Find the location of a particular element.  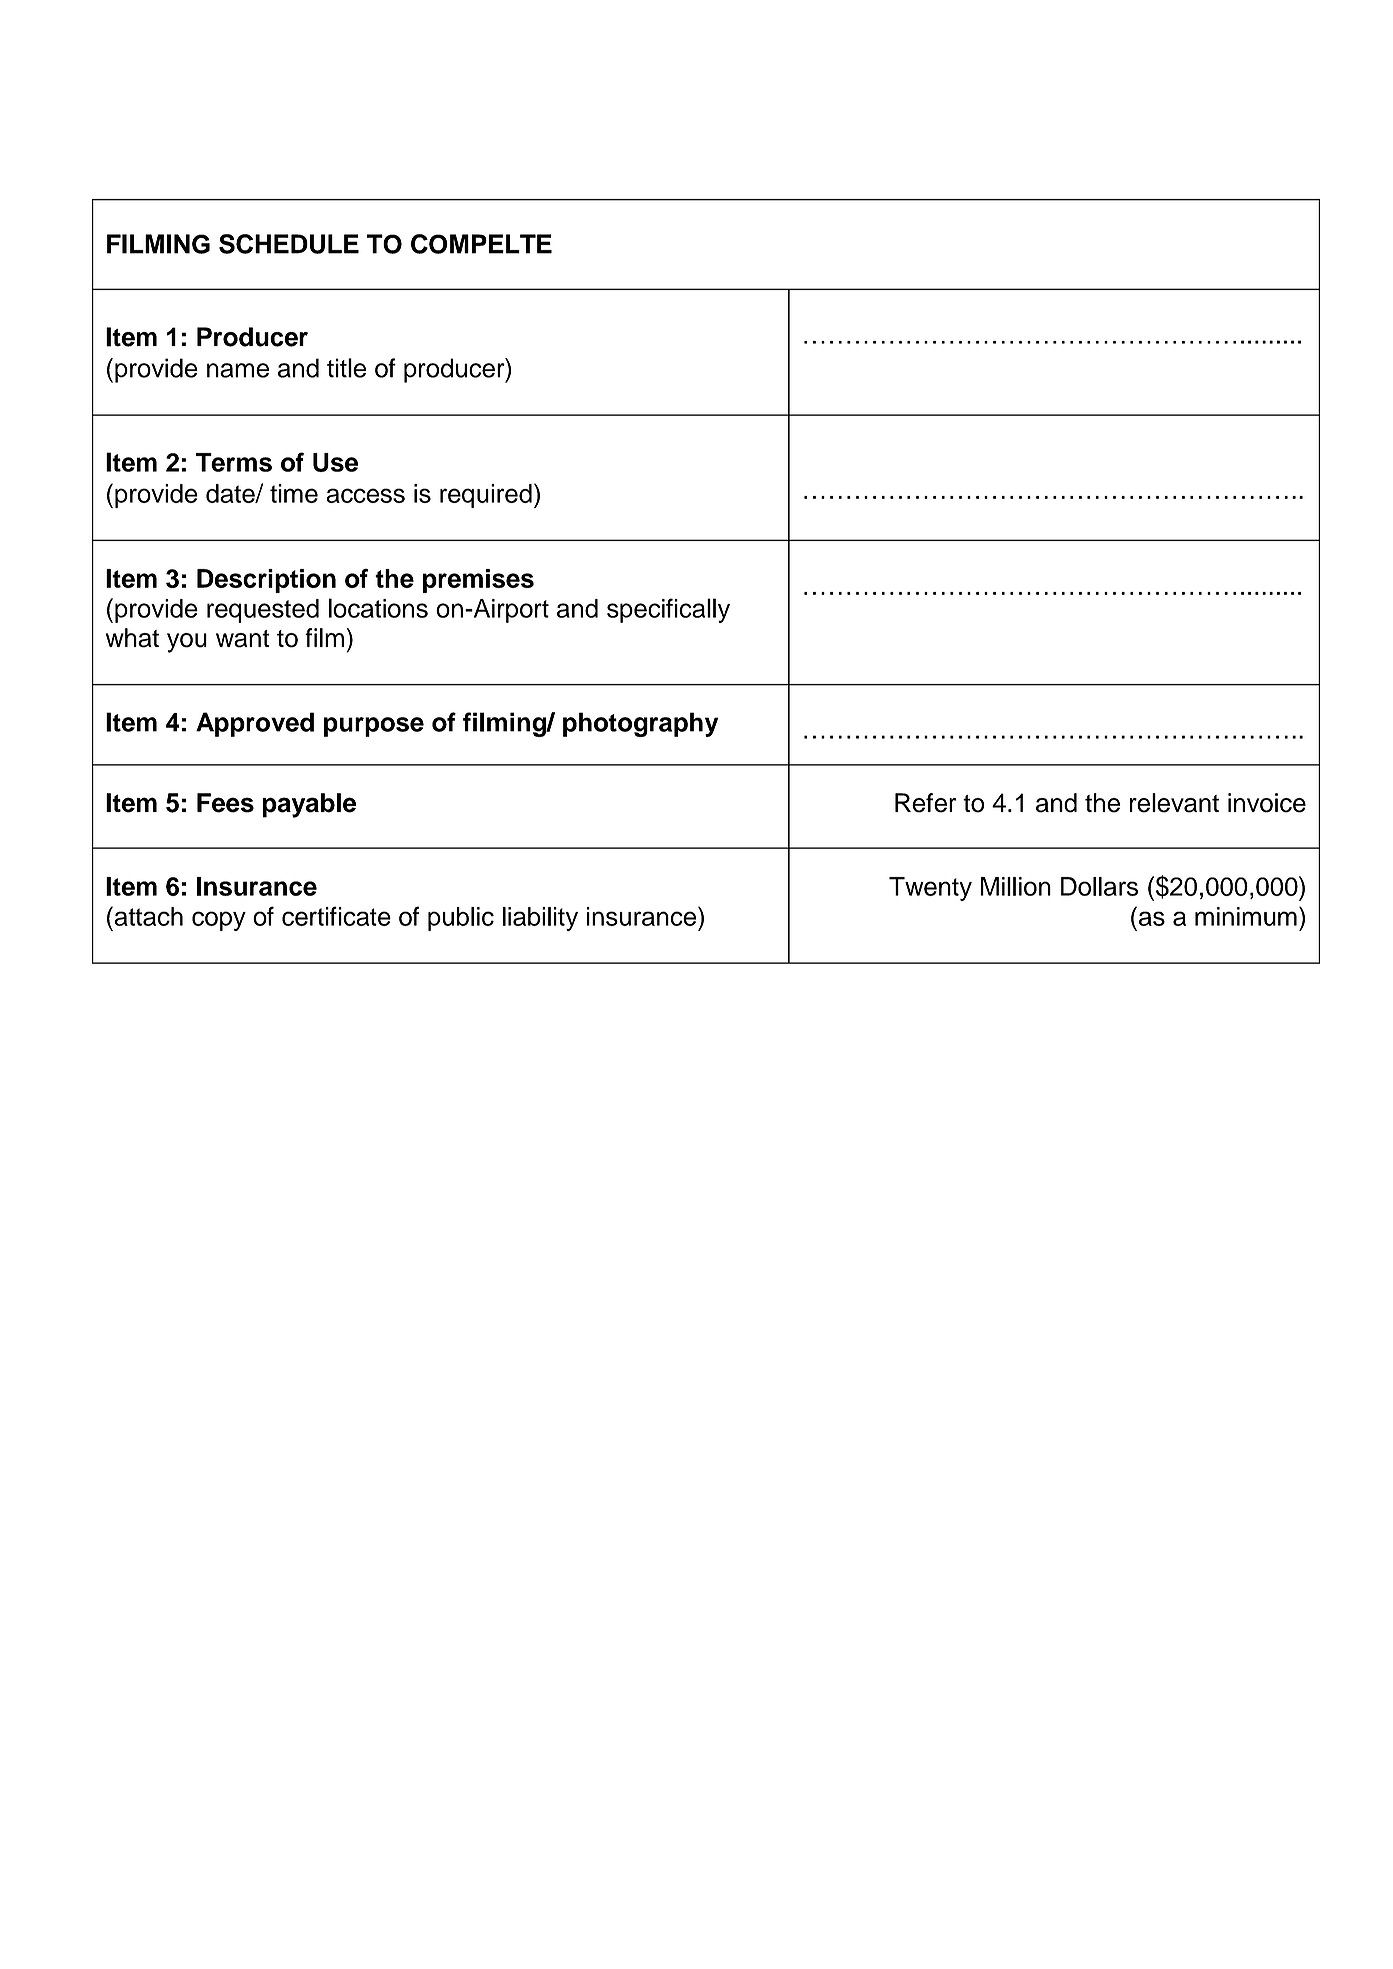

premises is located at coordinates (478, 581).
